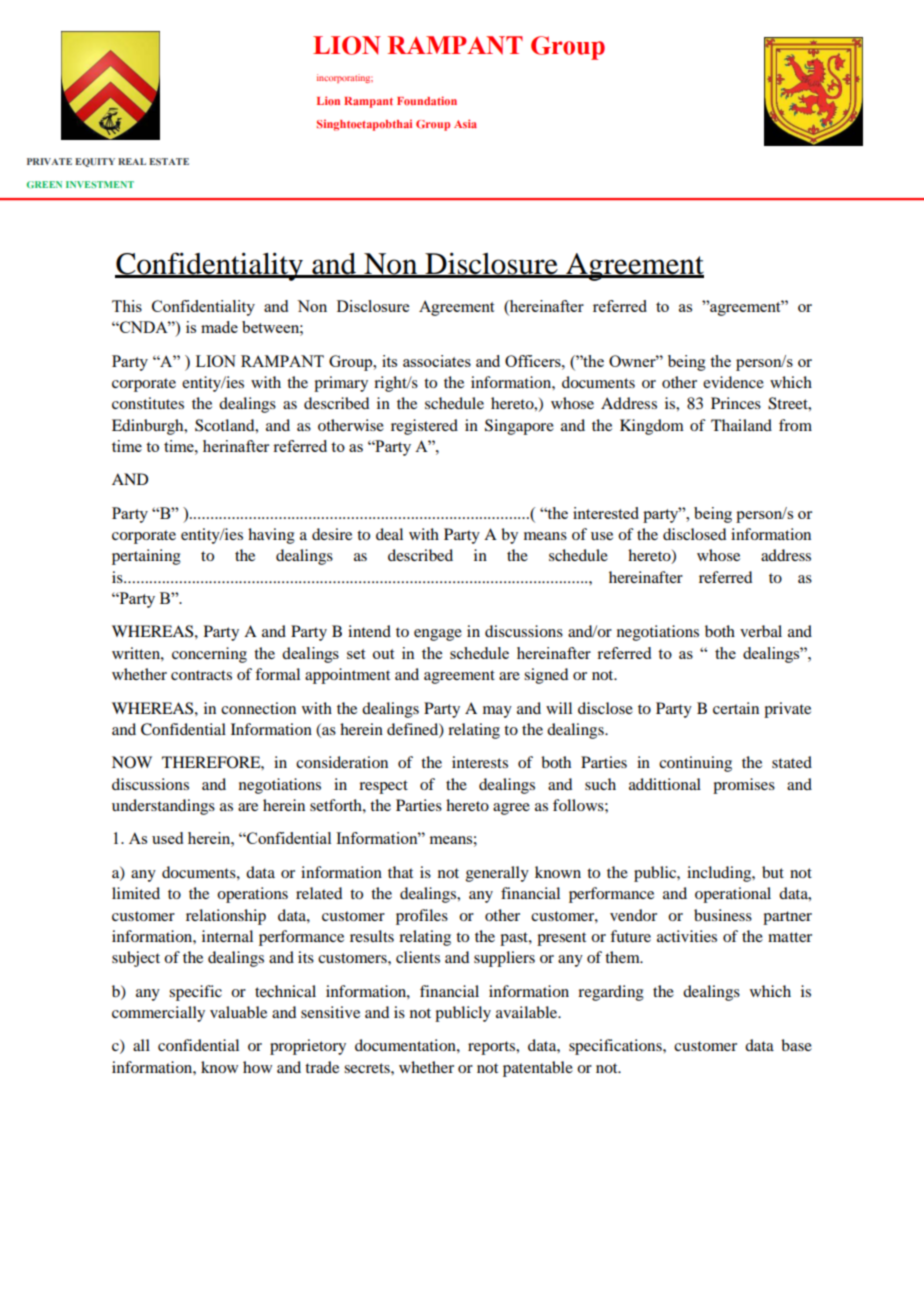  What do you see at coordinates (761, 631) in the image?
I see `verbal` at bounding box center [761, 631].
